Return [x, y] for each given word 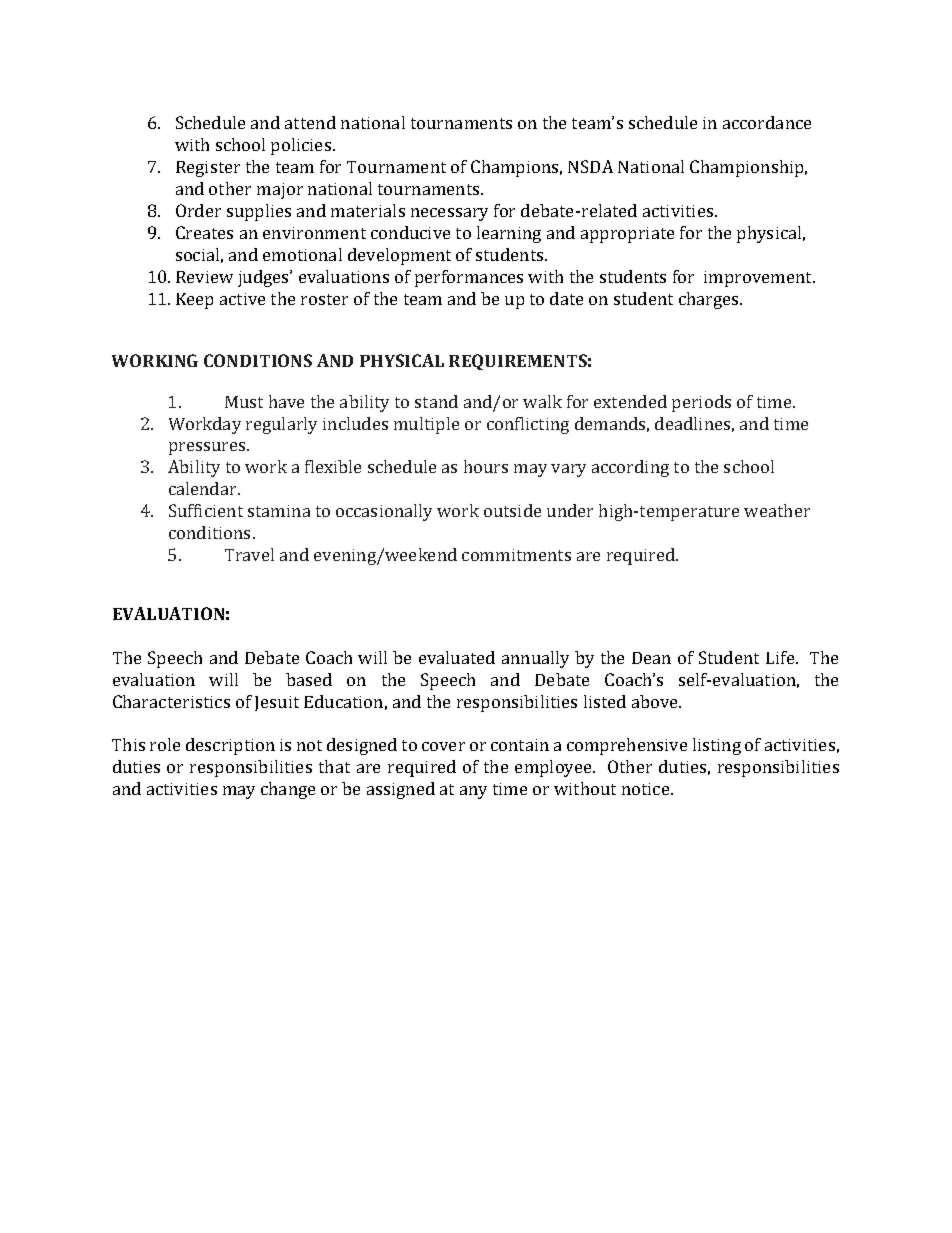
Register [208, 169]
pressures [208, 448]
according [630, 468]
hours [486, 466]
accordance [767, 122]
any [473, 792]
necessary [449, 214]
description [230, 746]
